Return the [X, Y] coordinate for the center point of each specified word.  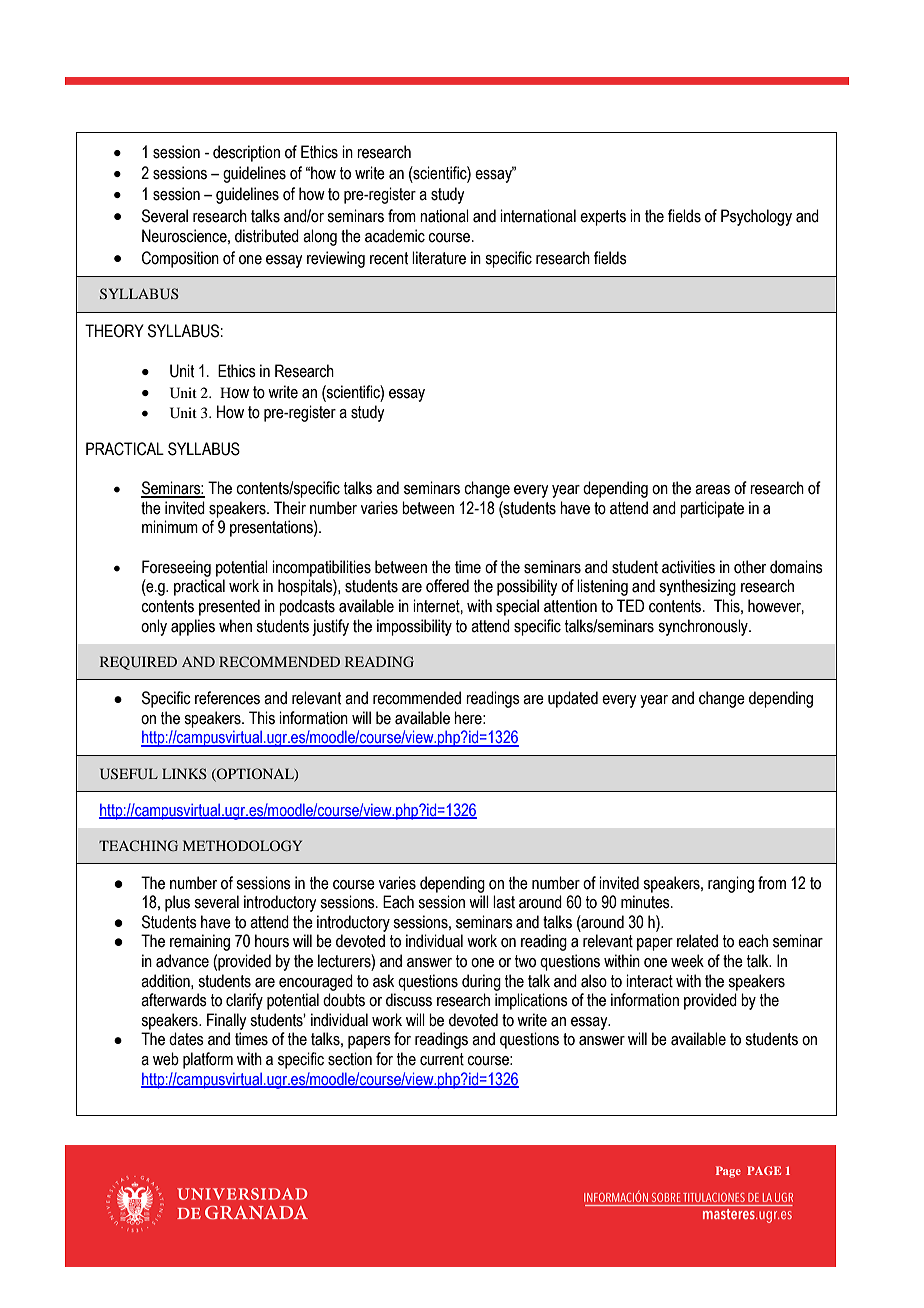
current [442, 1059]
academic [395, 236]
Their [290, 508]
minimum [170, 527]
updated [573, 699]
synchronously [704, 627]
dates [186, 1039]
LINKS [184, 773]
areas [712, 490]
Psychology [756, 217]
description [246, 153]
